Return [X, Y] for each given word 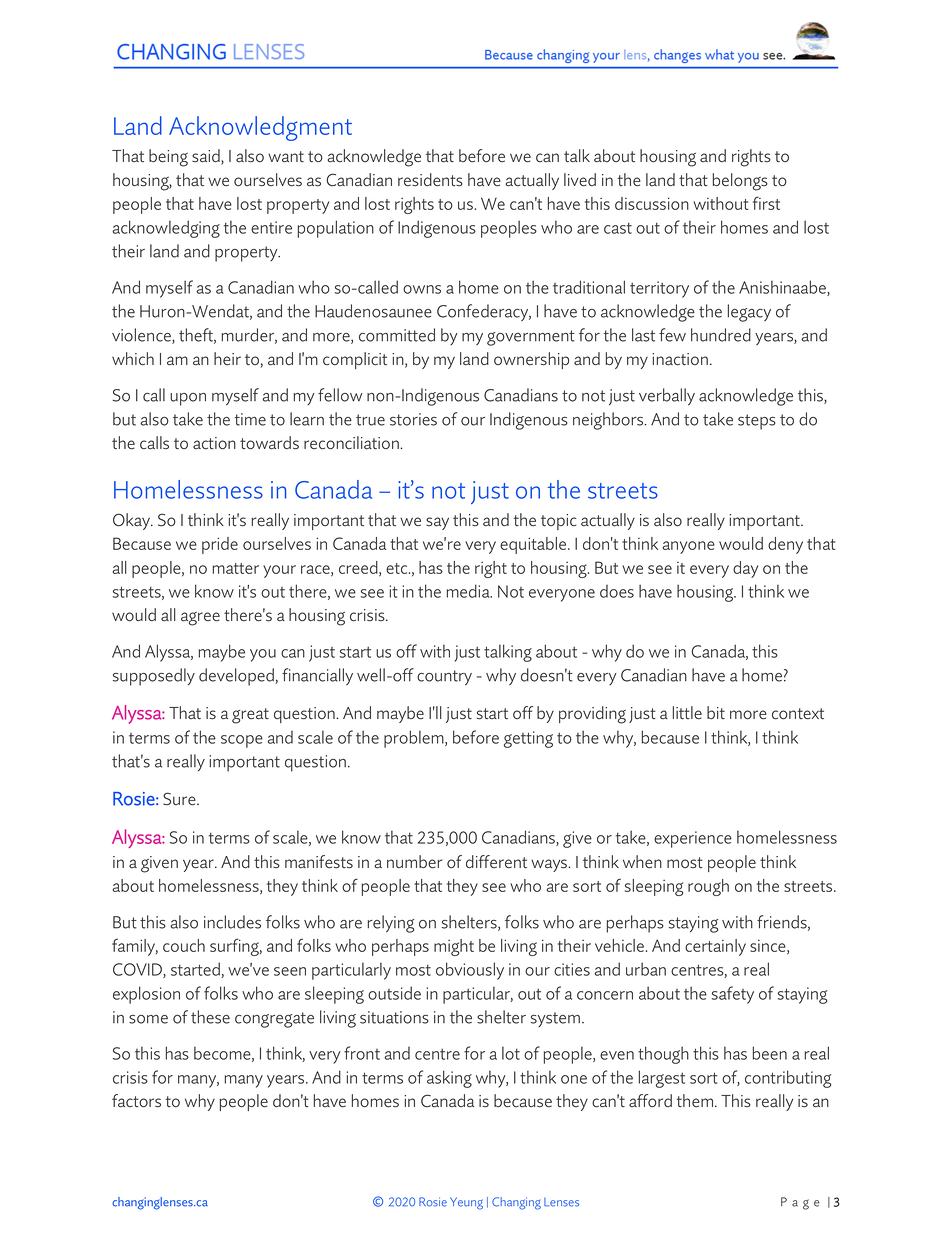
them [696, 1101]
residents [430, 180]
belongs [740, 182]
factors [136, 1101]
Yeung [466, 1203]
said [207, 157]
